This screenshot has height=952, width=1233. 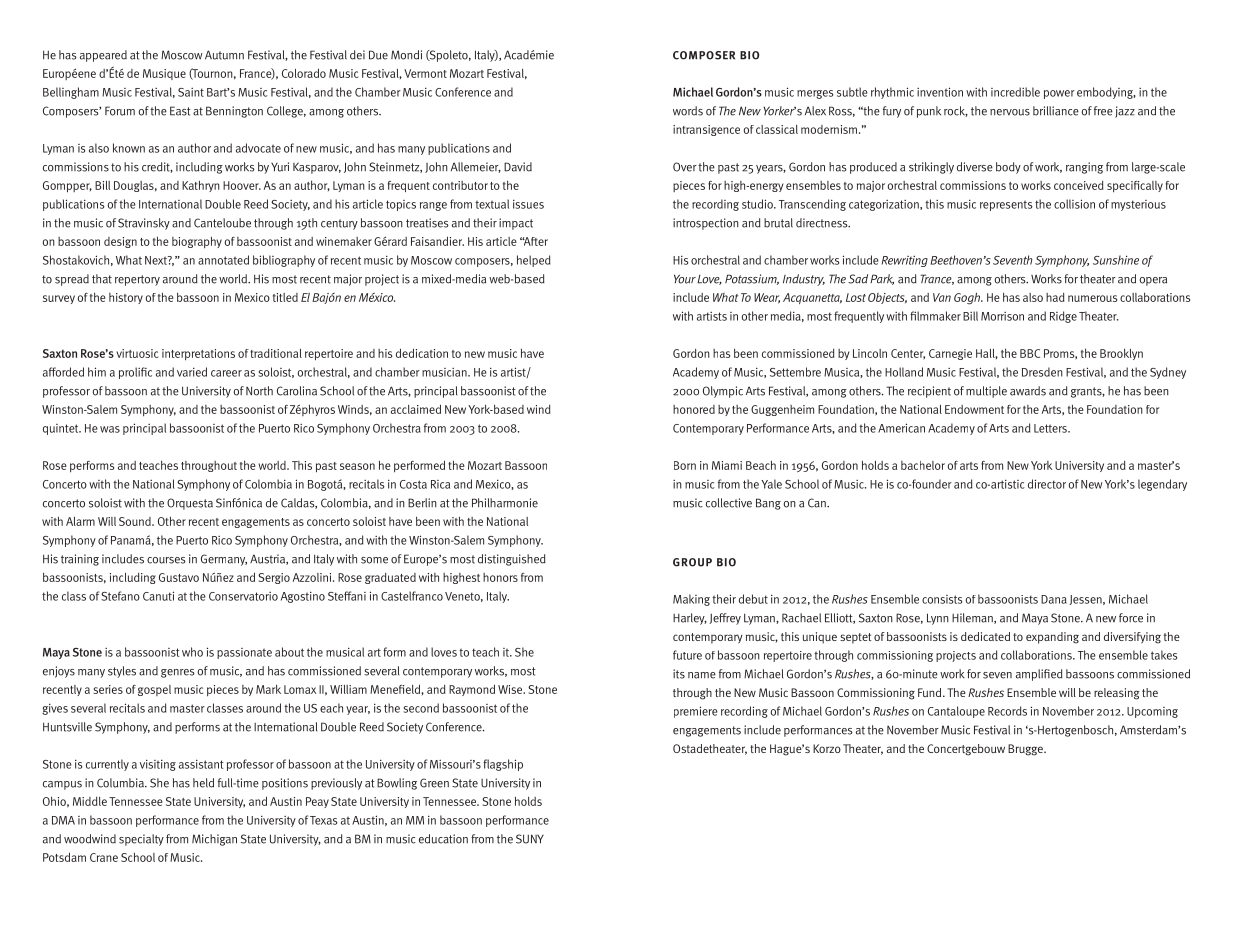 What do you see at coordinates (179, 577) in the screenshot?
I see `Gustavo` at bounding box center [179, 577].
